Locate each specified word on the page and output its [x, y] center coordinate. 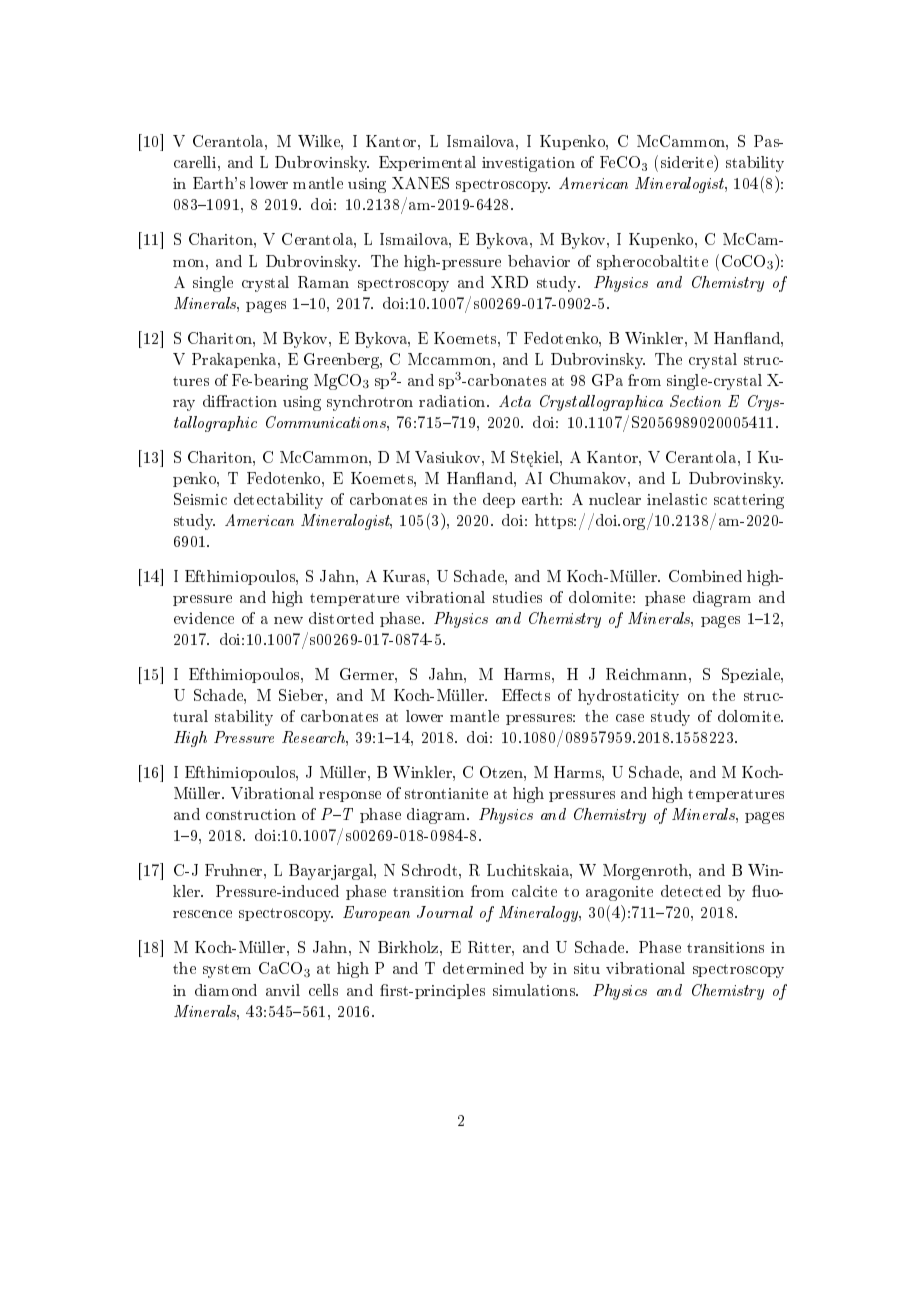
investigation [528, 164]
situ [587, 968]
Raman [323, 282]
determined [483, 968]
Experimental [427, 163]
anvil [283, 990]
